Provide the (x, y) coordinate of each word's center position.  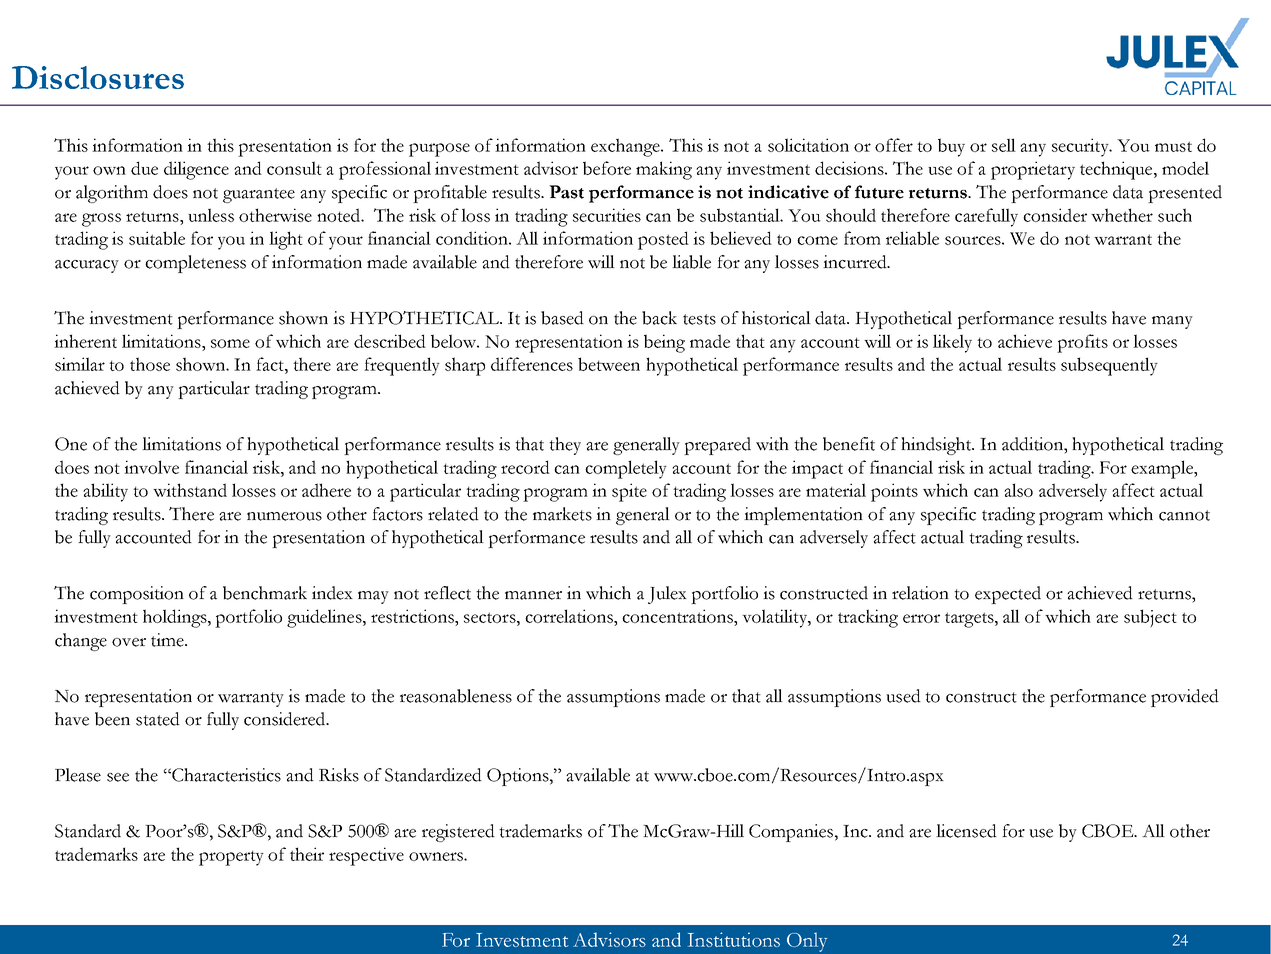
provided (1185, 698)
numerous (284, 516)
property (231, 858)
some (230, 343)
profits (1082, 343)
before (607, 168)
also (1018, 490)
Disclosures (98, 77)
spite (629, 492)
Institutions (734, 939)
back (659, 318)
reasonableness (456, 696)
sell (1004, 145)
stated (158, 719)
